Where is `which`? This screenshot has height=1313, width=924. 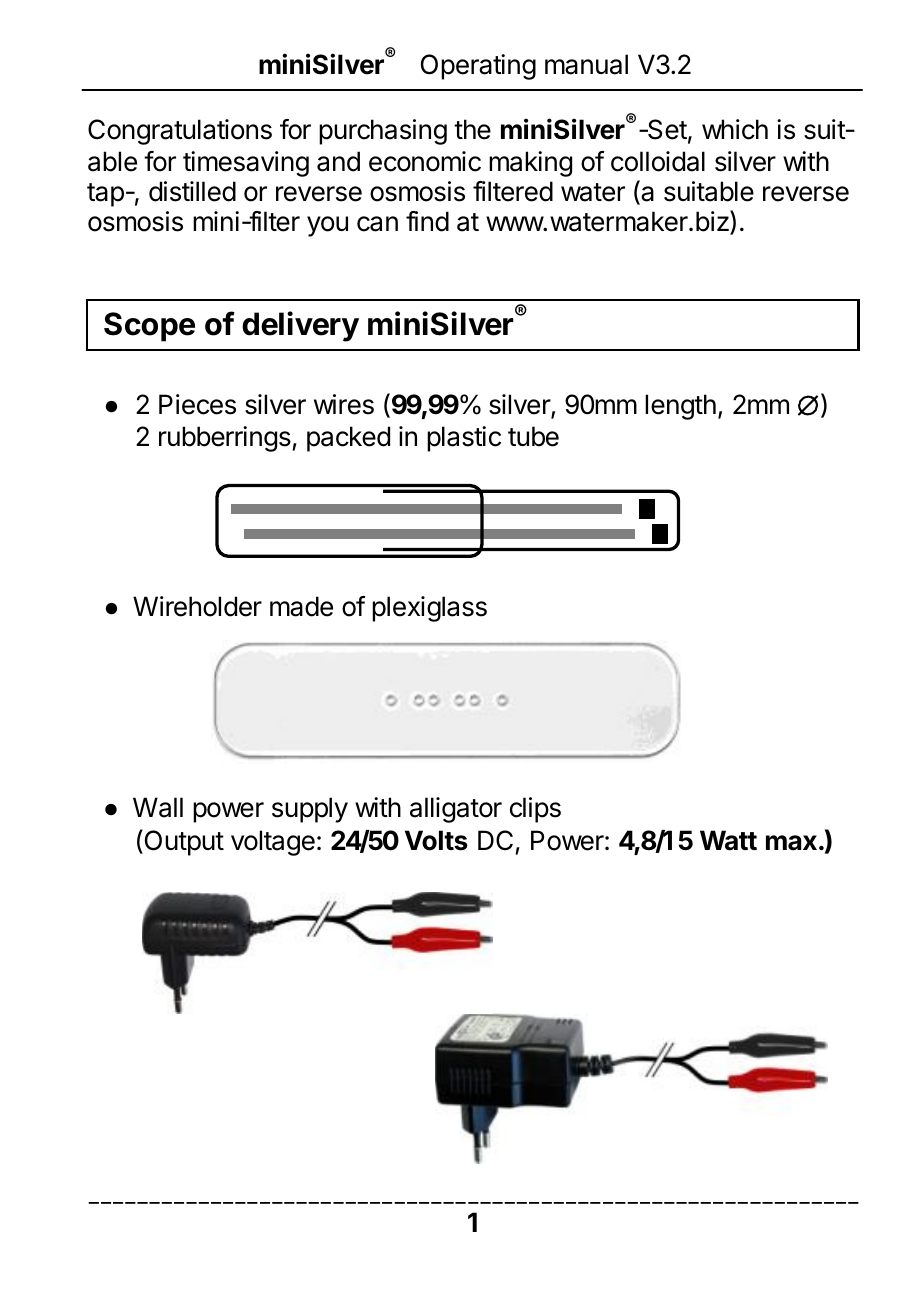
which is located at coordinates (735, 129).
